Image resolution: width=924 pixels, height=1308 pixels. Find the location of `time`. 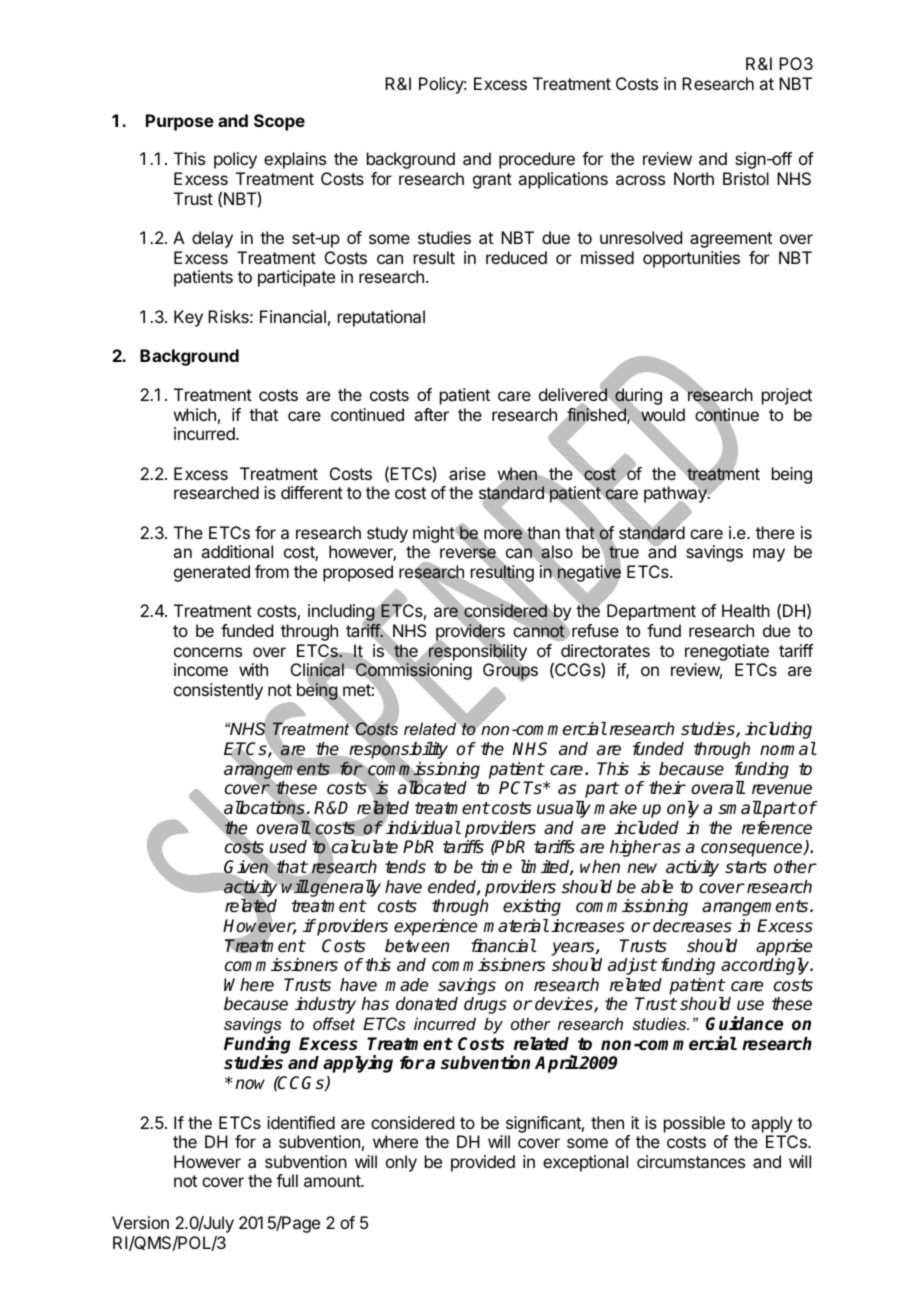

time is located at coordinates (496, 866).
